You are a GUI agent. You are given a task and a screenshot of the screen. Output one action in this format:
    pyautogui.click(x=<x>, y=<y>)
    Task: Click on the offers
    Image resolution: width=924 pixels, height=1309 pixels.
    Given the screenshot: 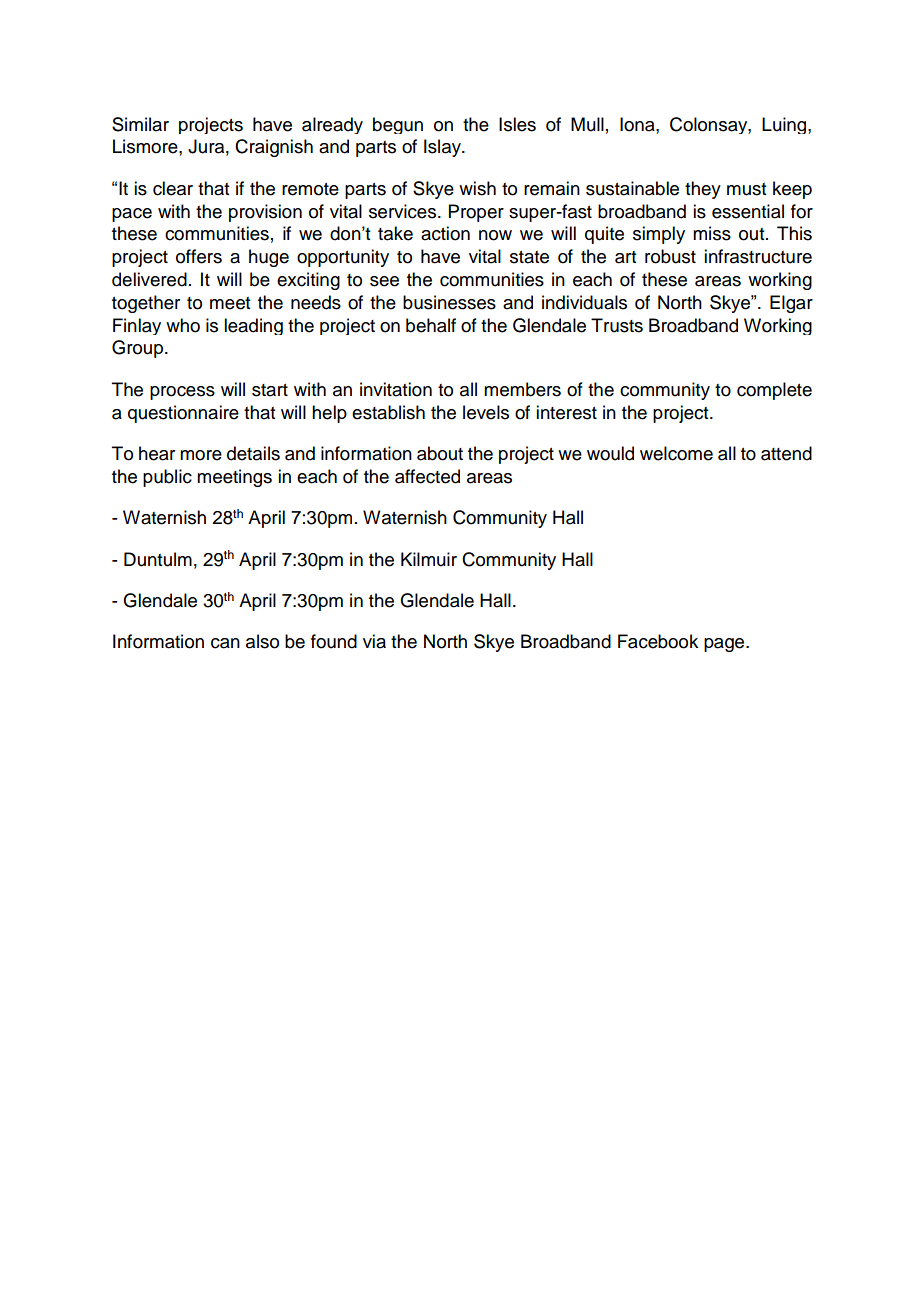 What is the action you would take?
    pyautogui.click(x=199, y=256)
